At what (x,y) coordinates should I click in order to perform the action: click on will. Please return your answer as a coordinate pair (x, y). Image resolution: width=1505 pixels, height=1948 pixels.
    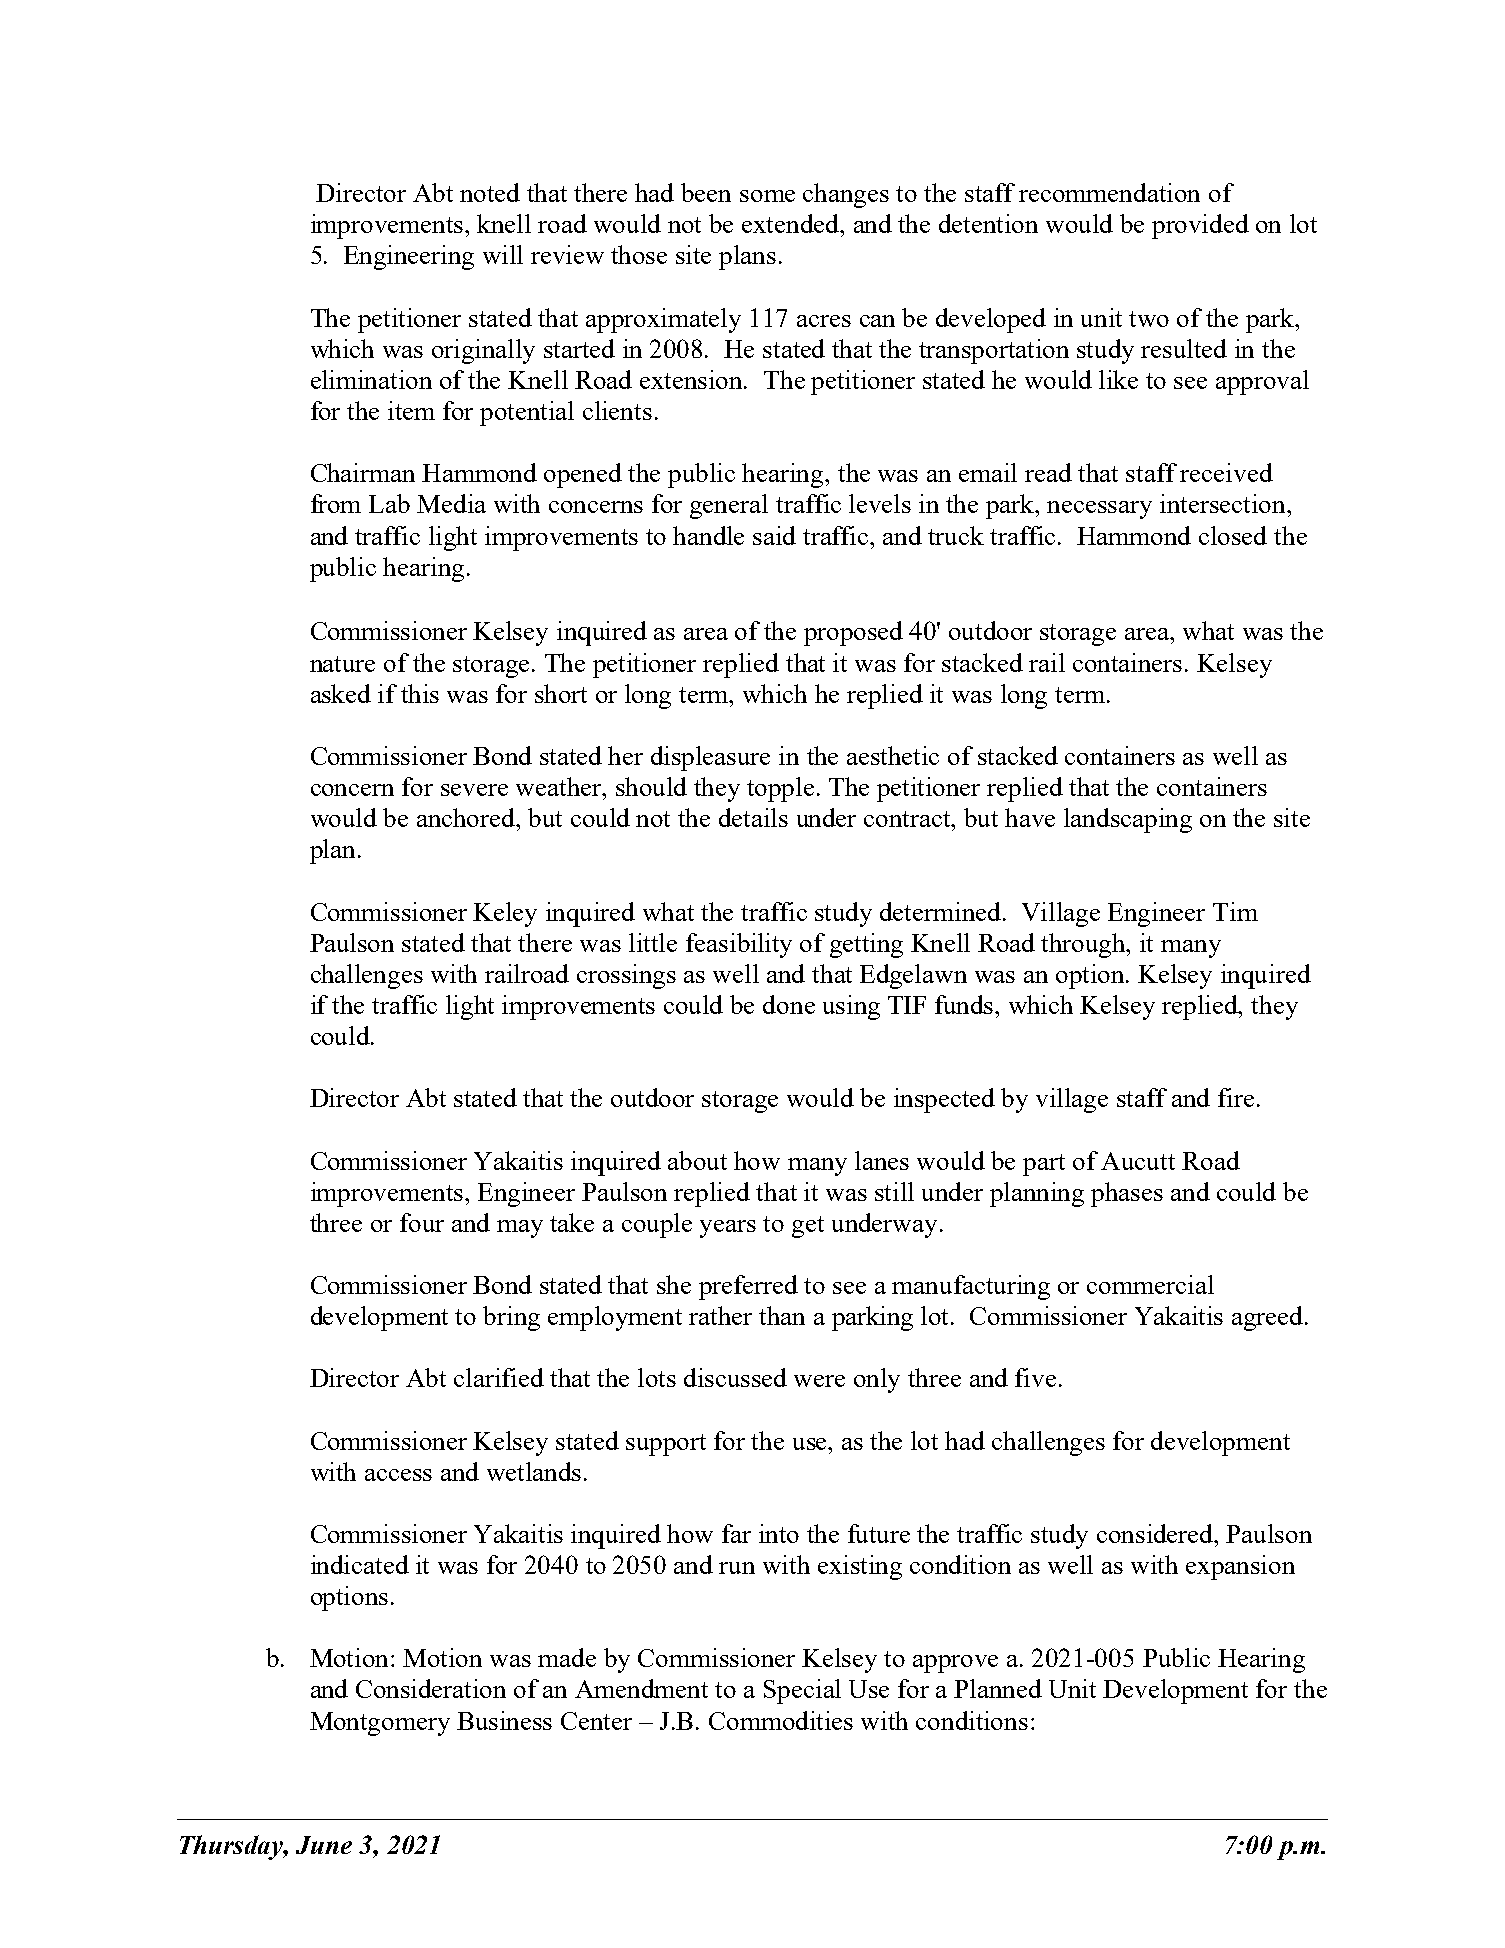
    Looking at the image, I should click on (503, 254).
